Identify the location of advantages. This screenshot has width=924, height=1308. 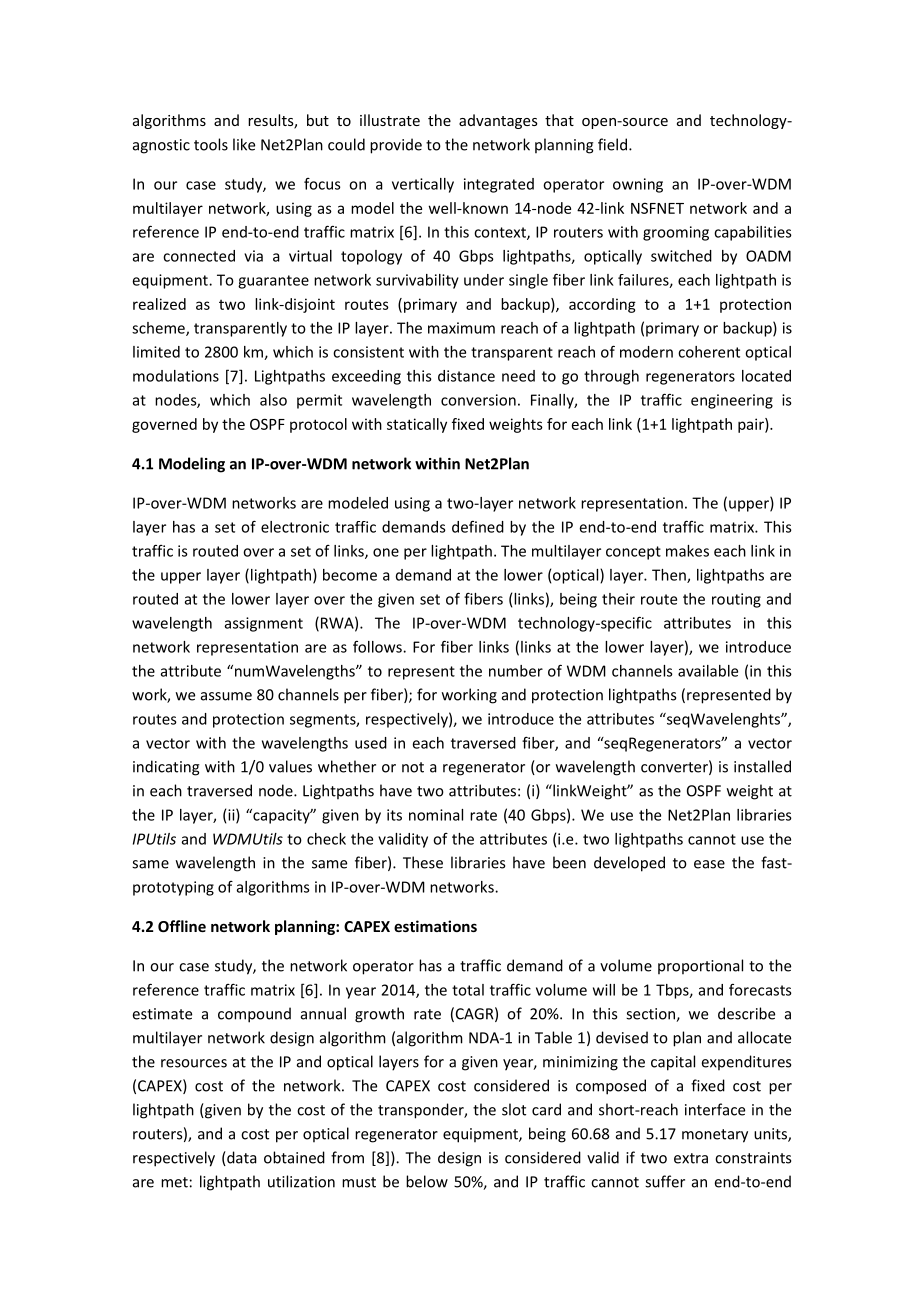
(498, 121).
